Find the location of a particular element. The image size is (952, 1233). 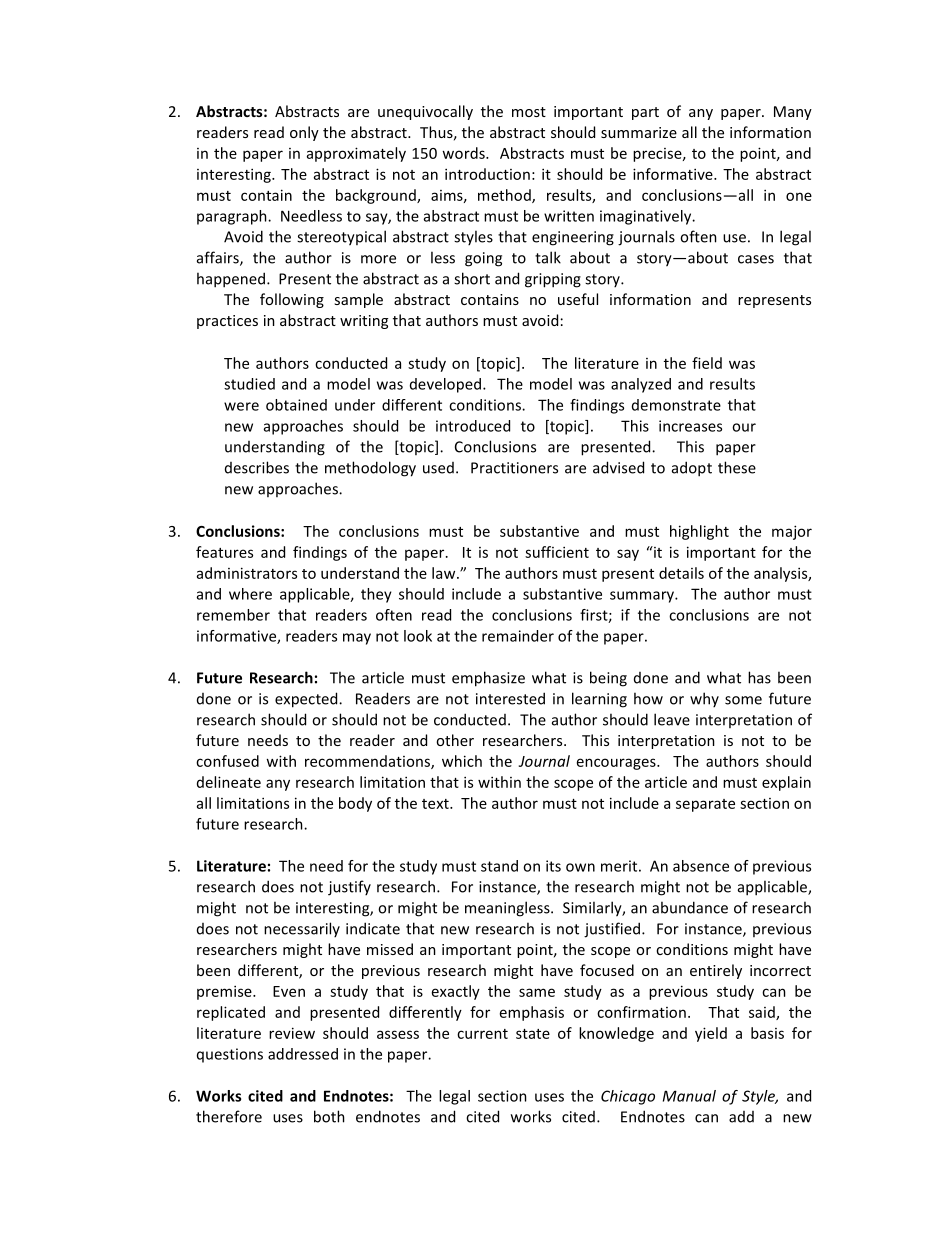

Practitioners is located at coordinates (514, 468).
